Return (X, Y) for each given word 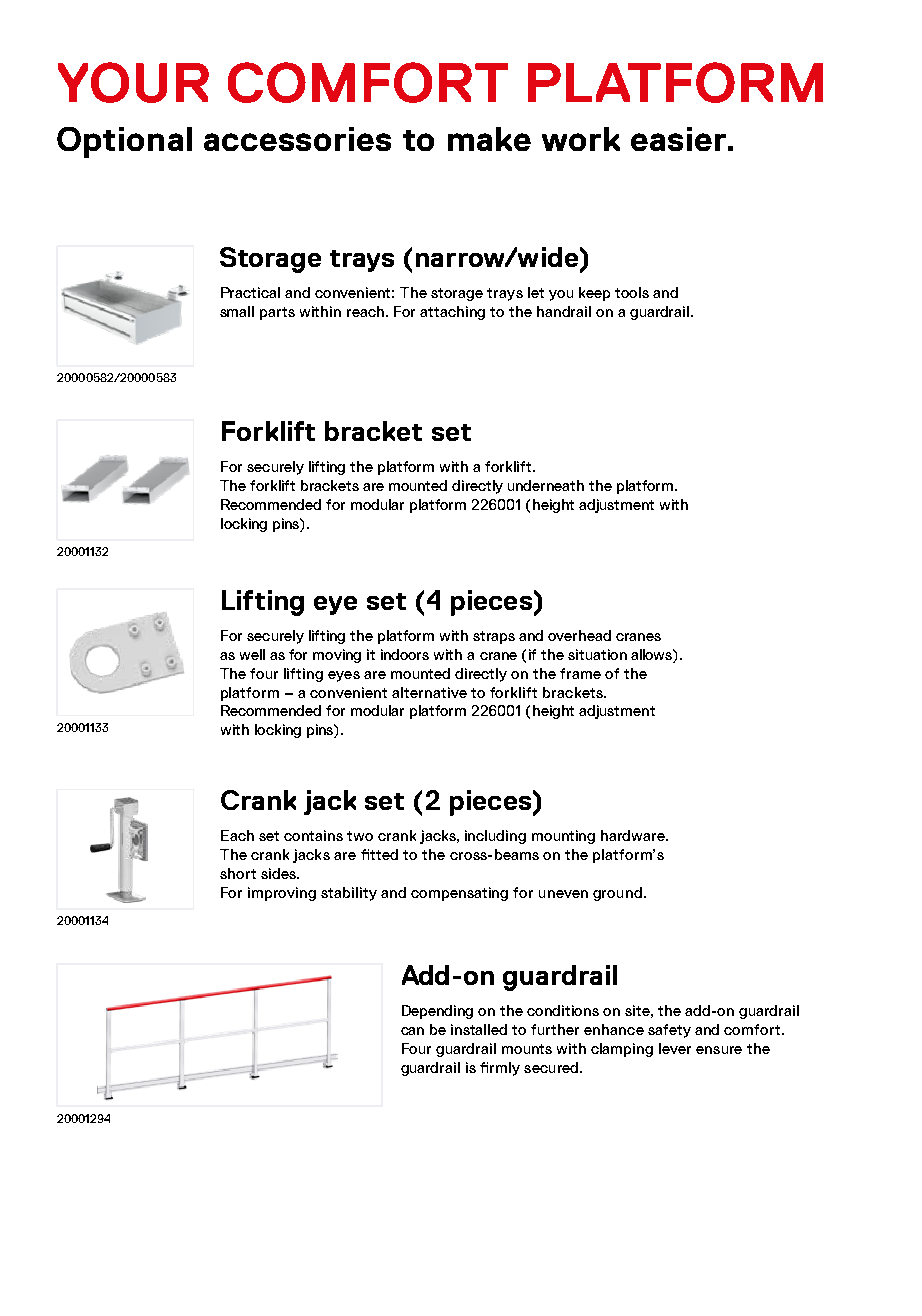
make (489, 139)
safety (669, 1031)
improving (282, 894)
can (412, 1031)
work (581, 139)
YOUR (133, 82)
